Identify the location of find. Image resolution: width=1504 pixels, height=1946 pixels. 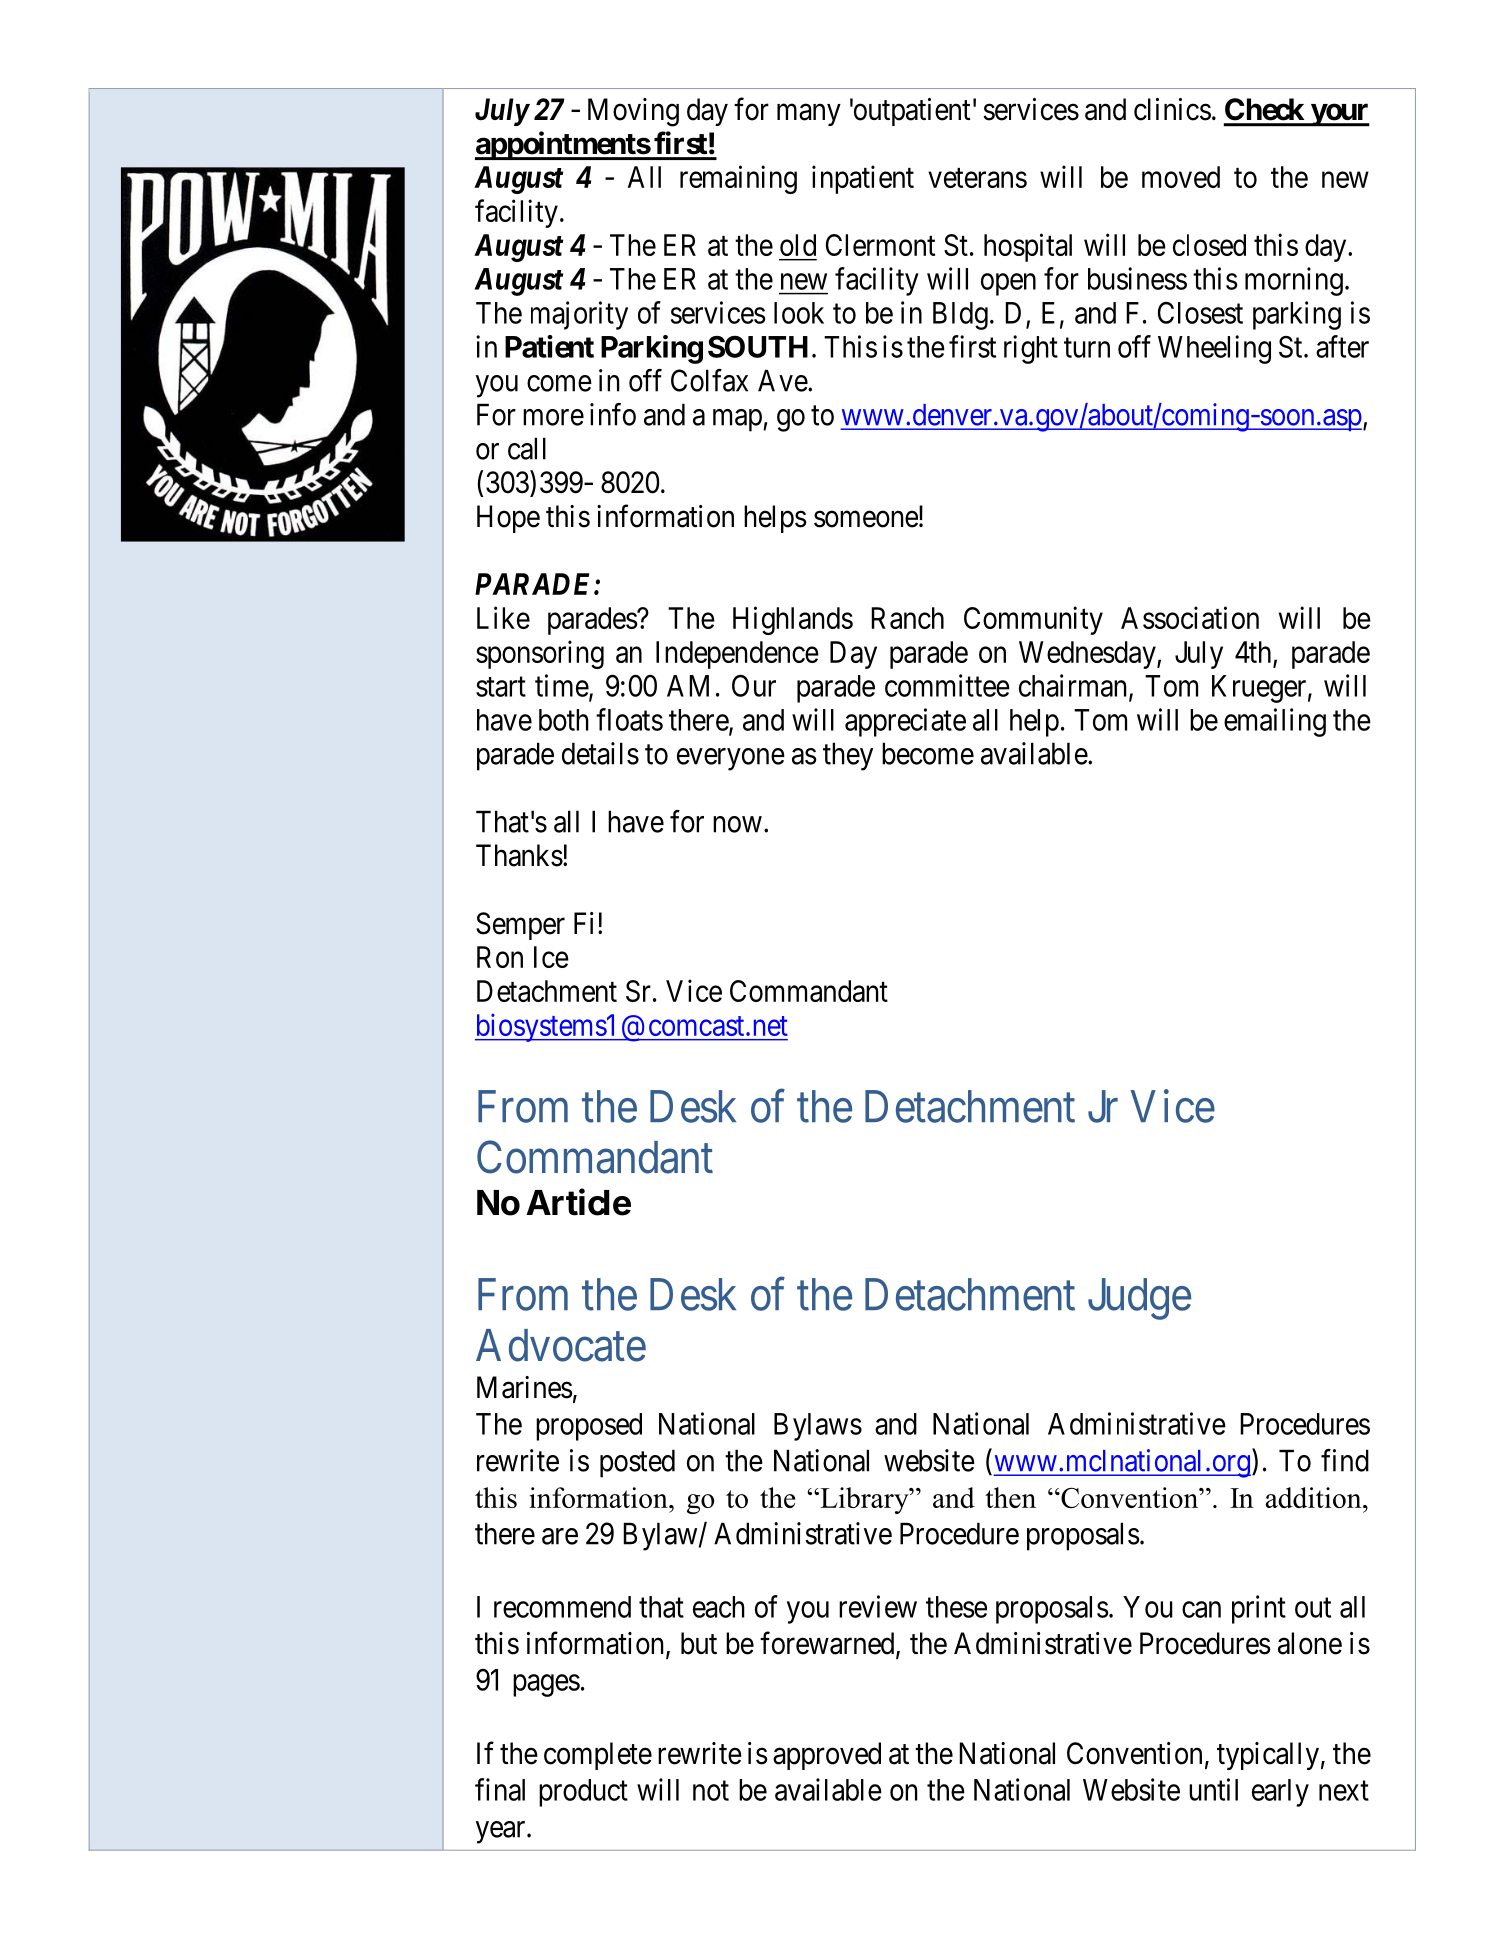
(1345, 1460).
